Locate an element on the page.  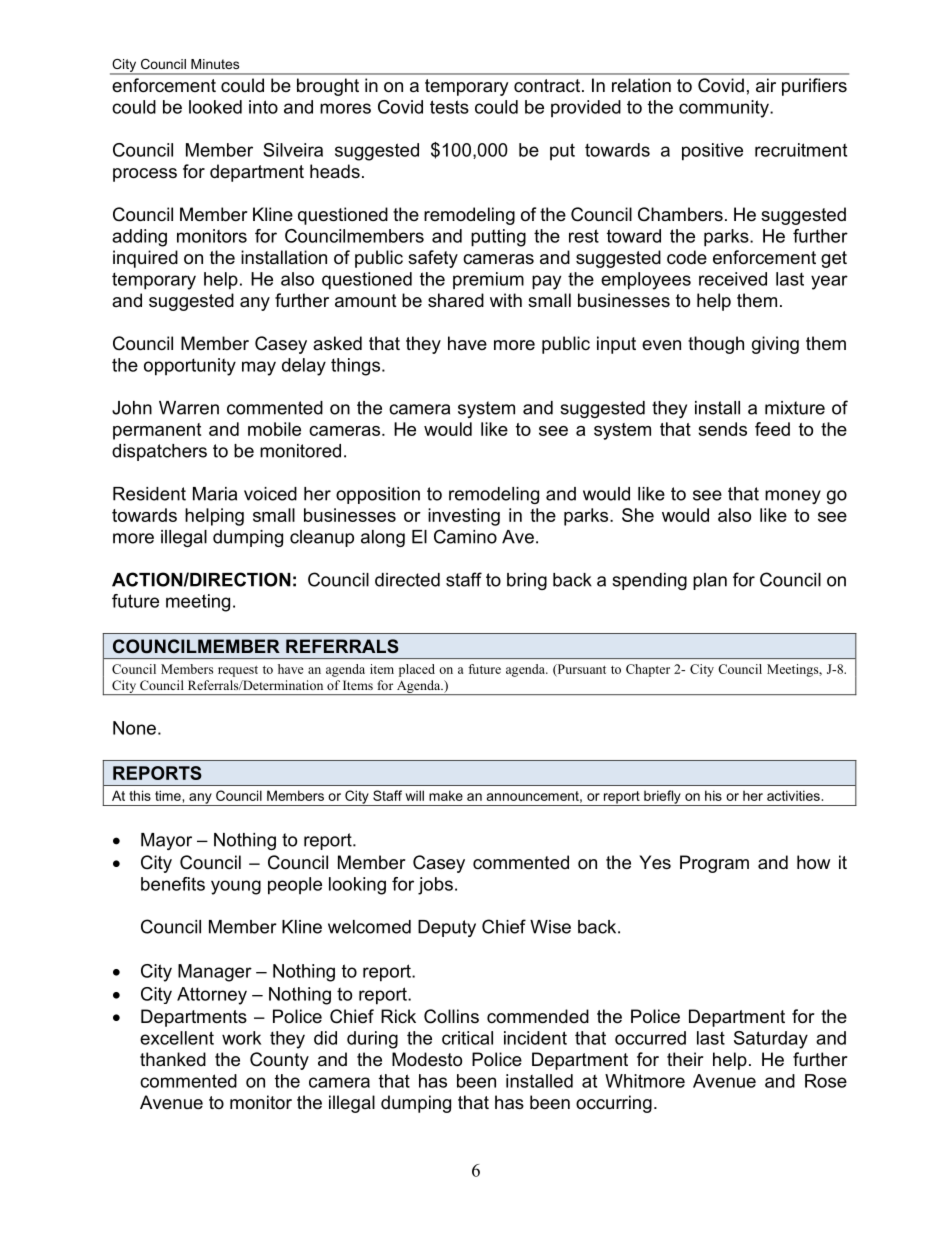
request is located at coordinates (238, 671).
